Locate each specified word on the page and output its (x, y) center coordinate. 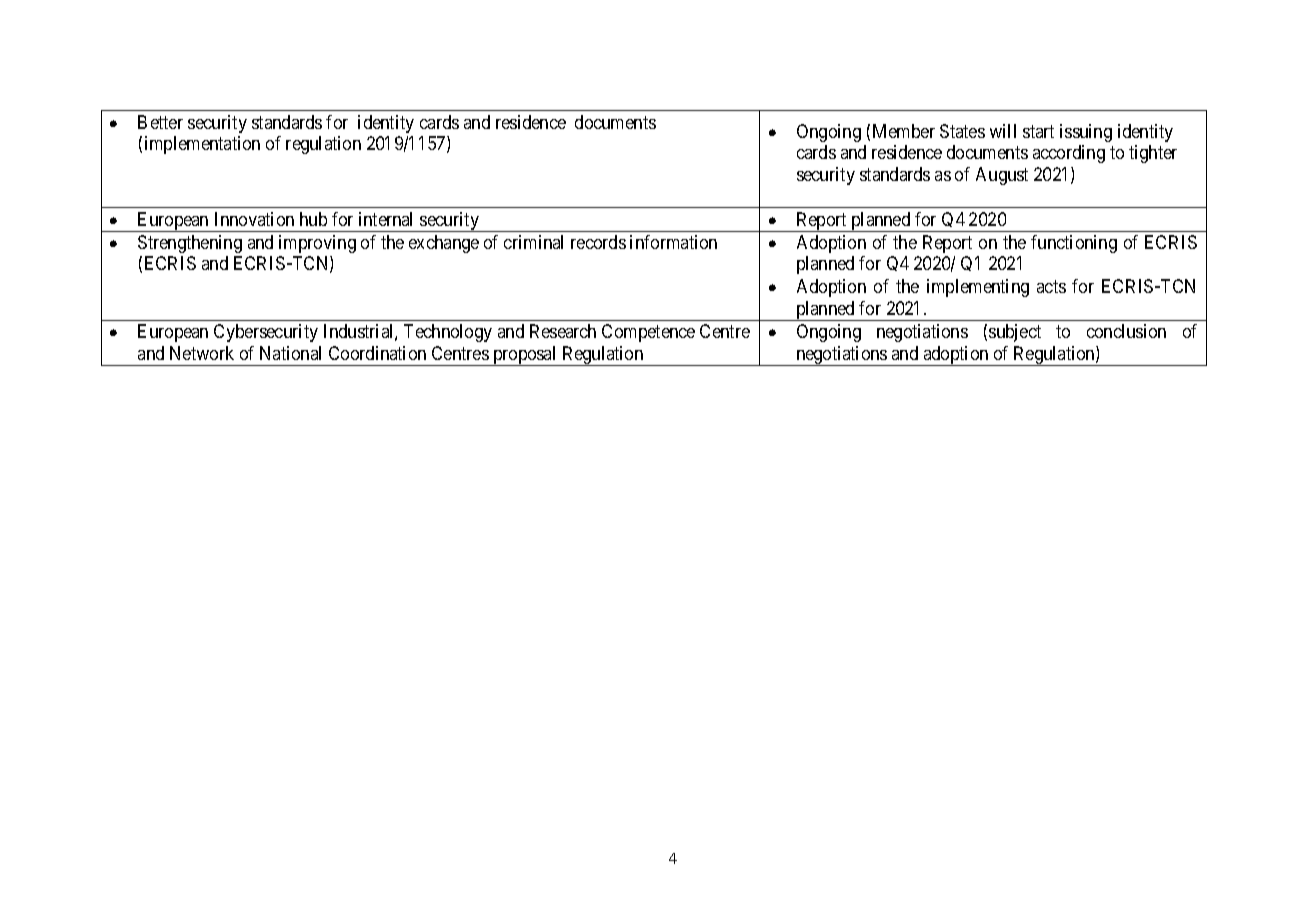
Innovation (254, 219)
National (290, 353)
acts (1051, 287)
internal (385, 219)
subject (1015, 333)
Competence (648, 333)
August (1002, 176)
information (673, 242)
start (1038, 131)
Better (160, 122)
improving (317, 244)
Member (904, 131)
